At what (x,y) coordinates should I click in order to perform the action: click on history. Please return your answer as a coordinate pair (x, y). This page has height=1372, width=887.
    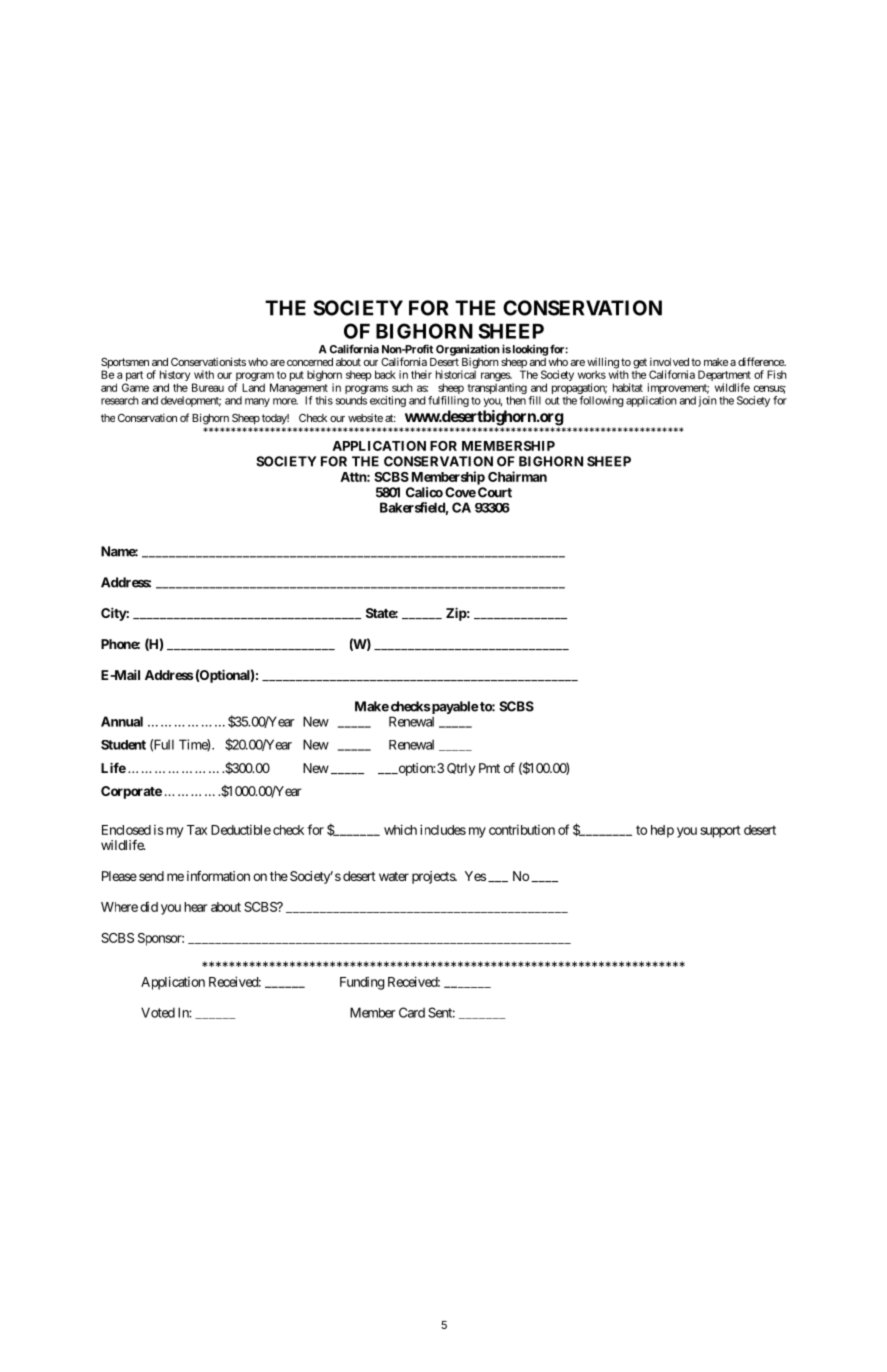
    Looking at the image, I should click on (175, 377).
